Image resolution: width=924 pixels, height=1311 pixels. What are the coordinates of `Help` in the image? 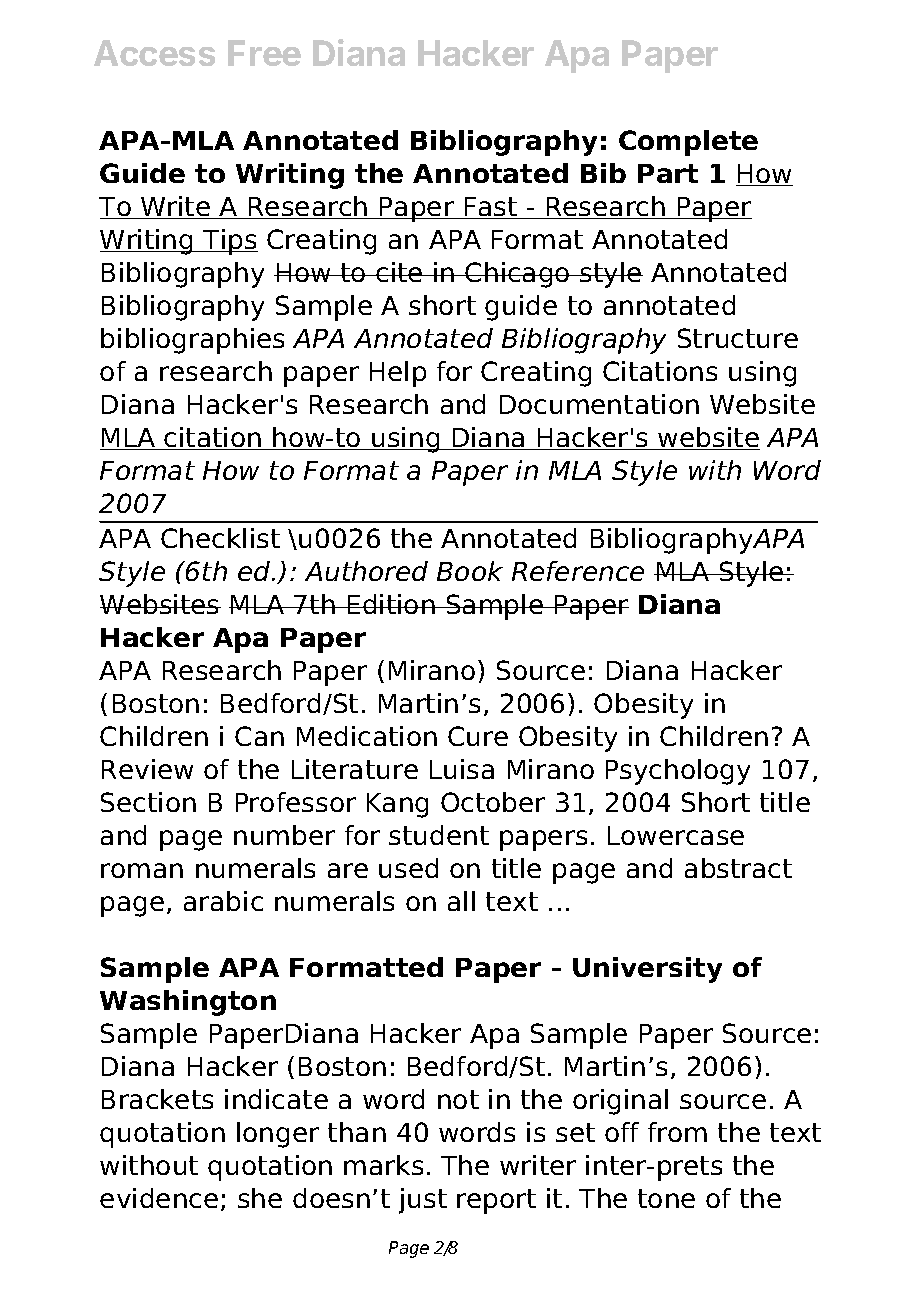 It's located at (398, 374).
